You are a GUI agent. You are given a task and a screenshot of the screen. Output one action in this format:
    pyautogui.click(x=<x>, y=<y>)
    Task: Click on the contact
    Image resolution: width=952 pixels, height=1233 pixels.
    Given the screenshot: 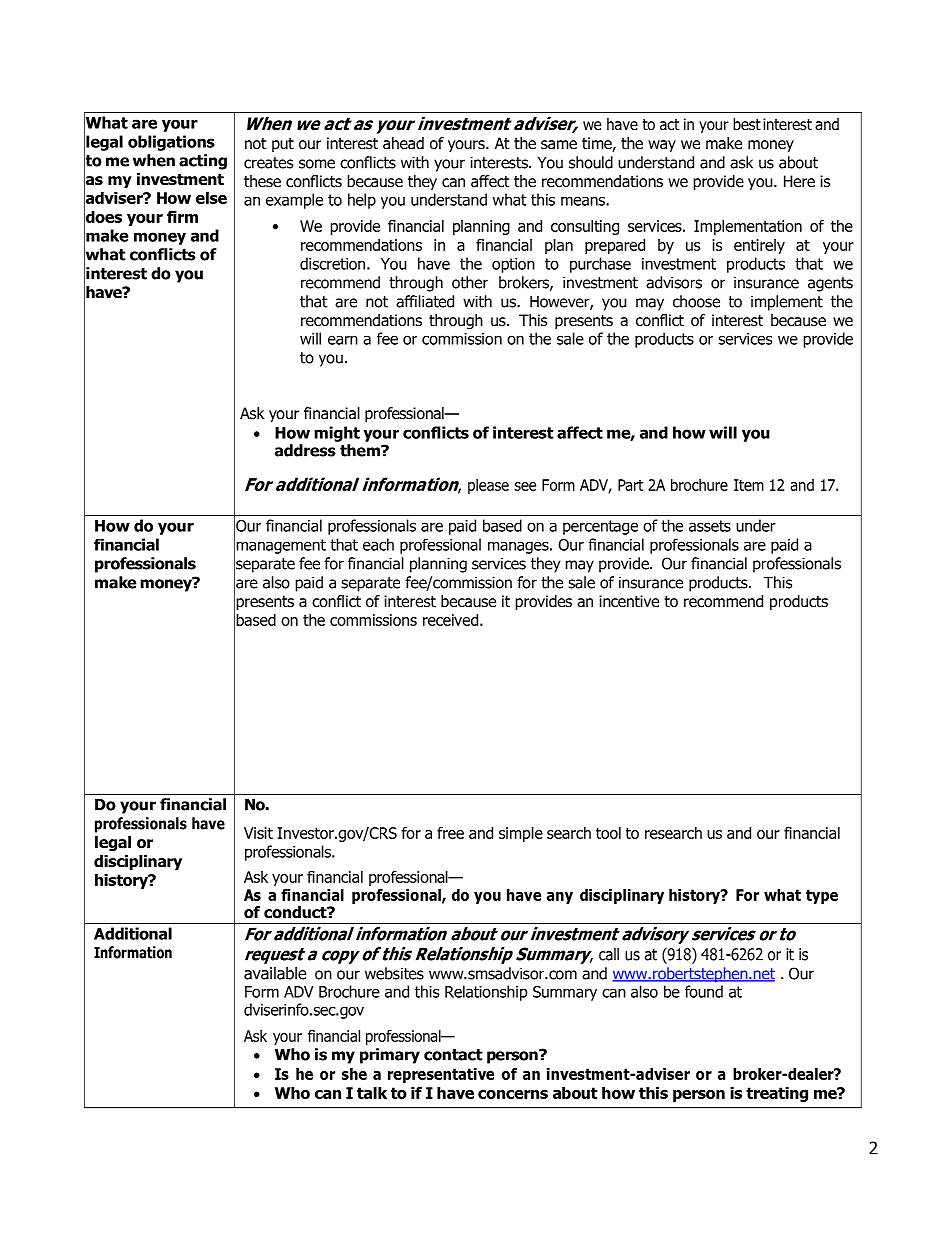 What is the action you would take?
    pyautogui.click(x=453, y=1055)
